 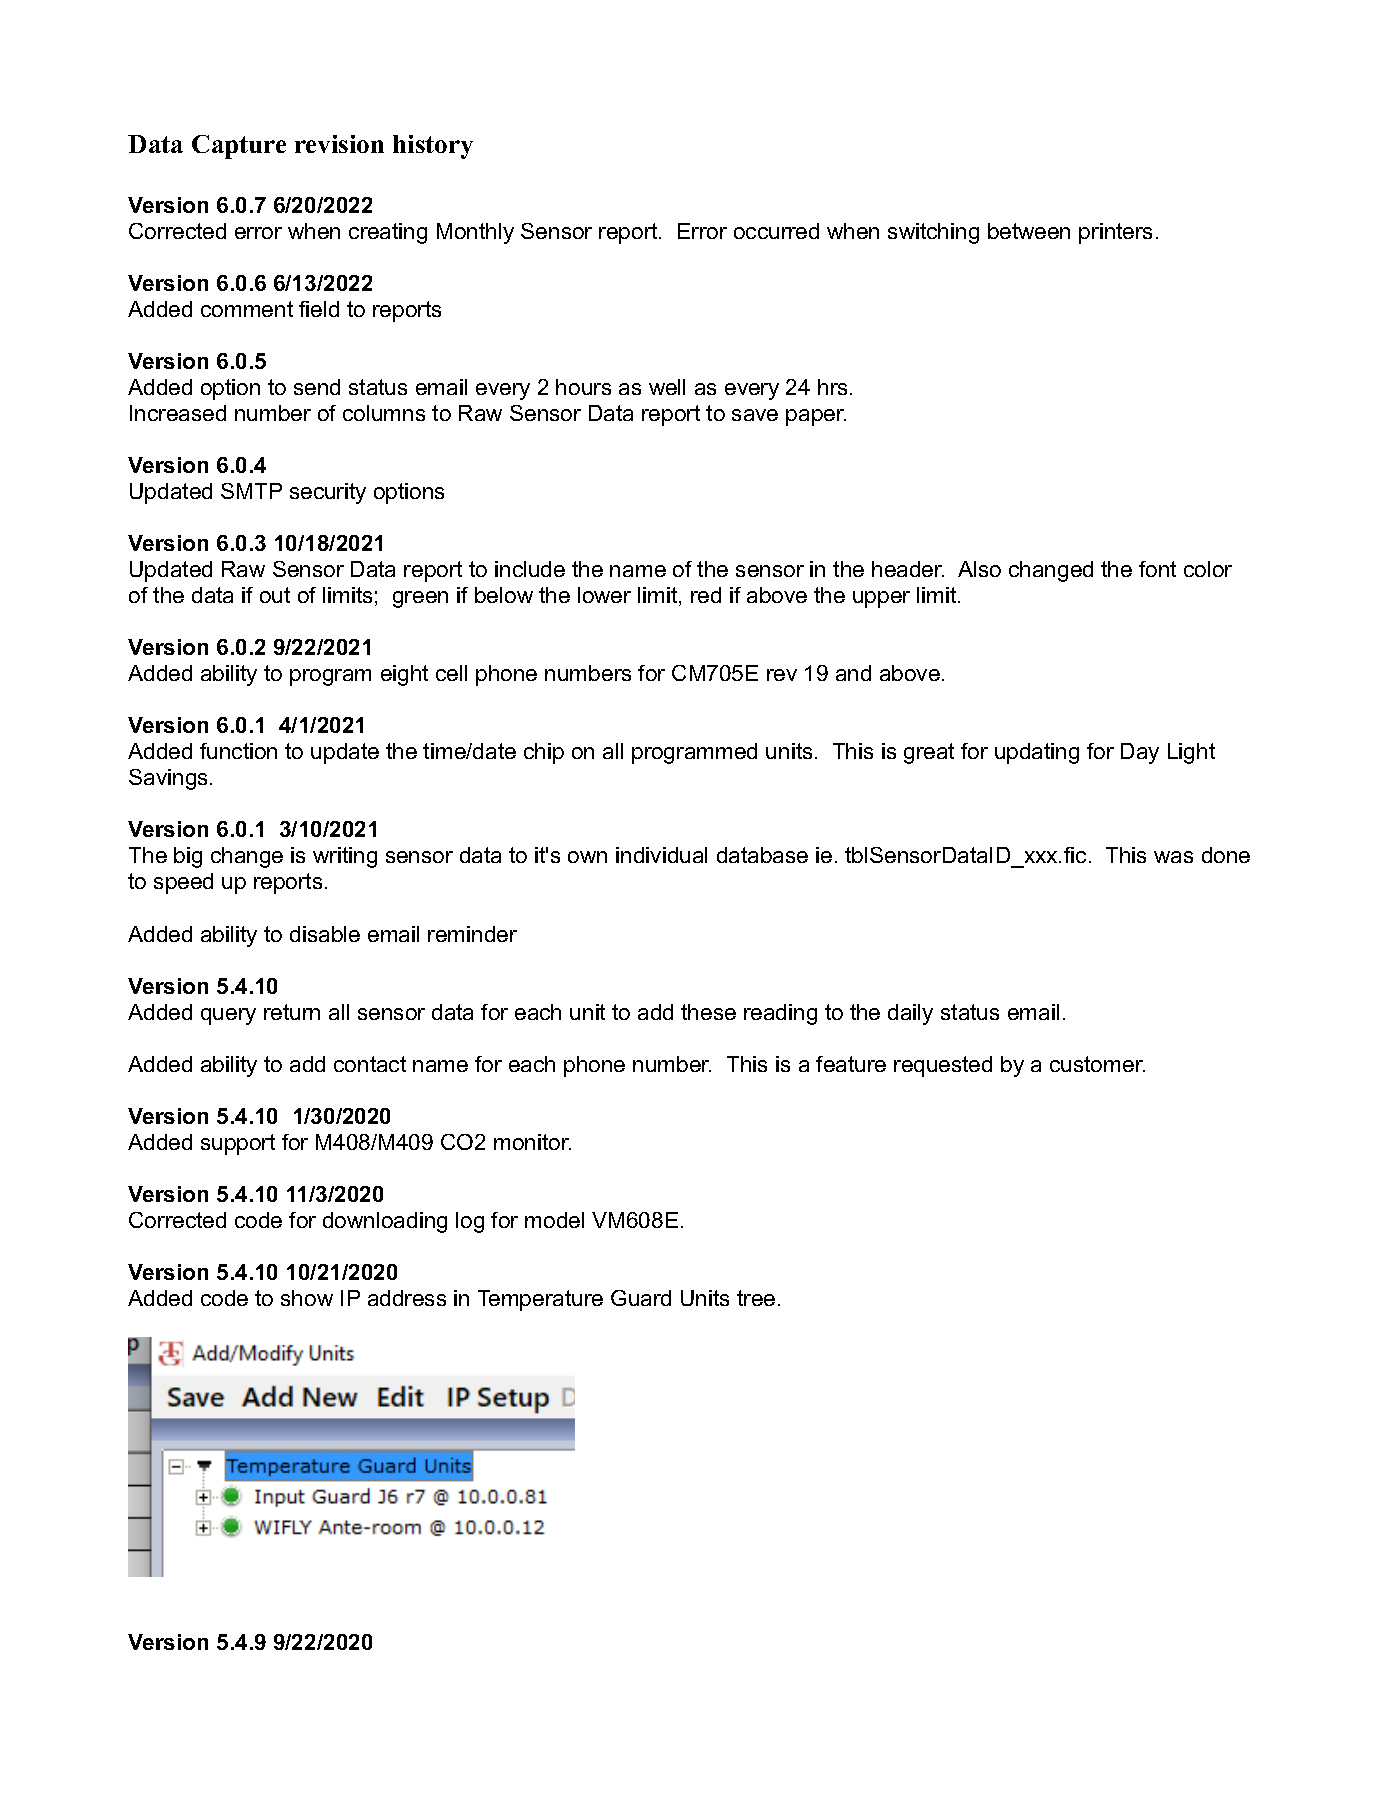 I want to click on occurred, so click(x=776, y=231).
